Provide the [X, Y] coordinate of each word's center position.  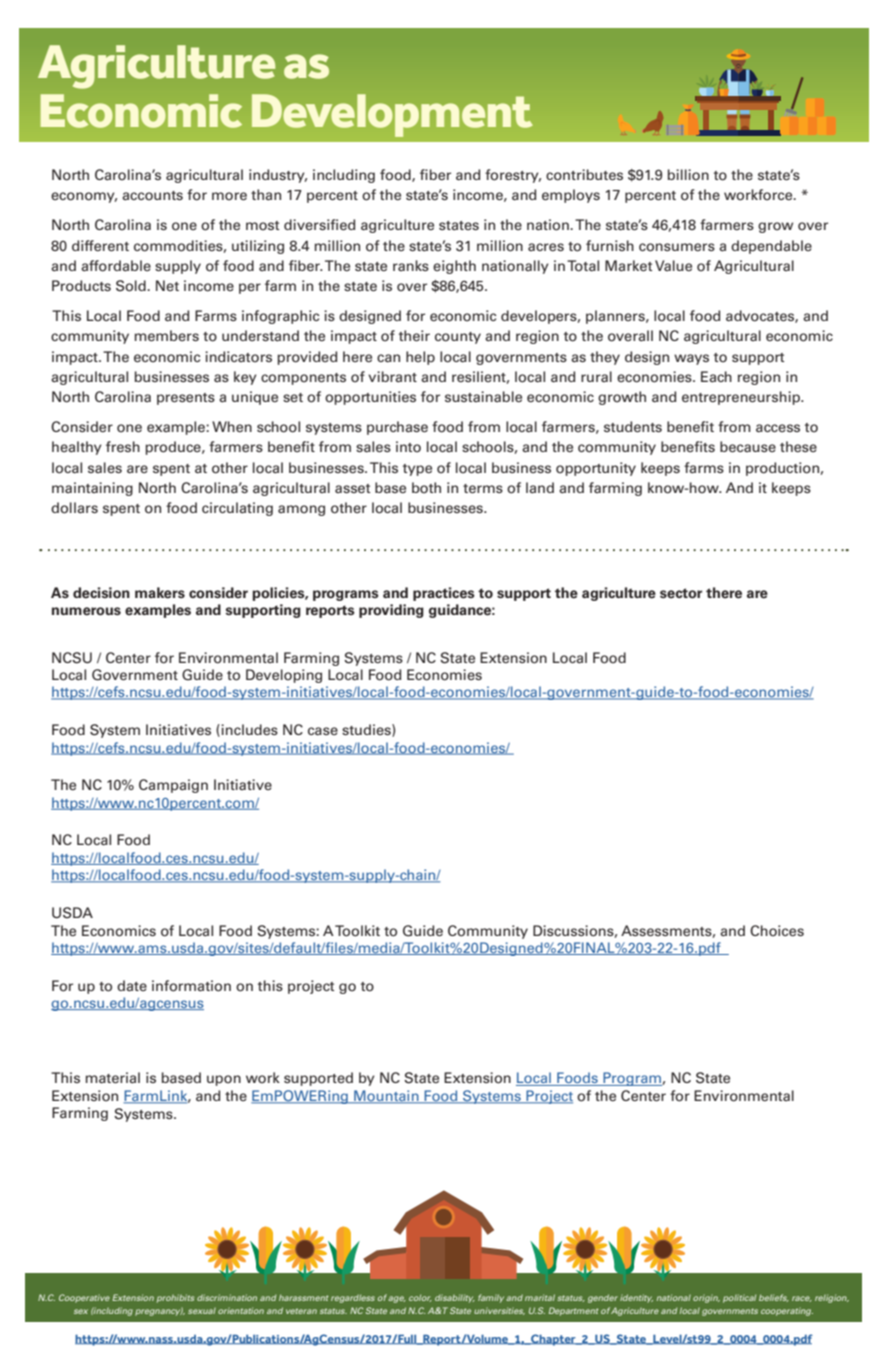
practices [444, 594]
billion [688, 175]
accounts [152, 196]
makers [160, 593]
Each [716, 377]
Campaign [173, 786]
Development [392, 115]
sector [681, 593]
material [113, 1078]
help [420, 358]
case [323, 731]
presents [186, 399]
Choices [777, 931]
